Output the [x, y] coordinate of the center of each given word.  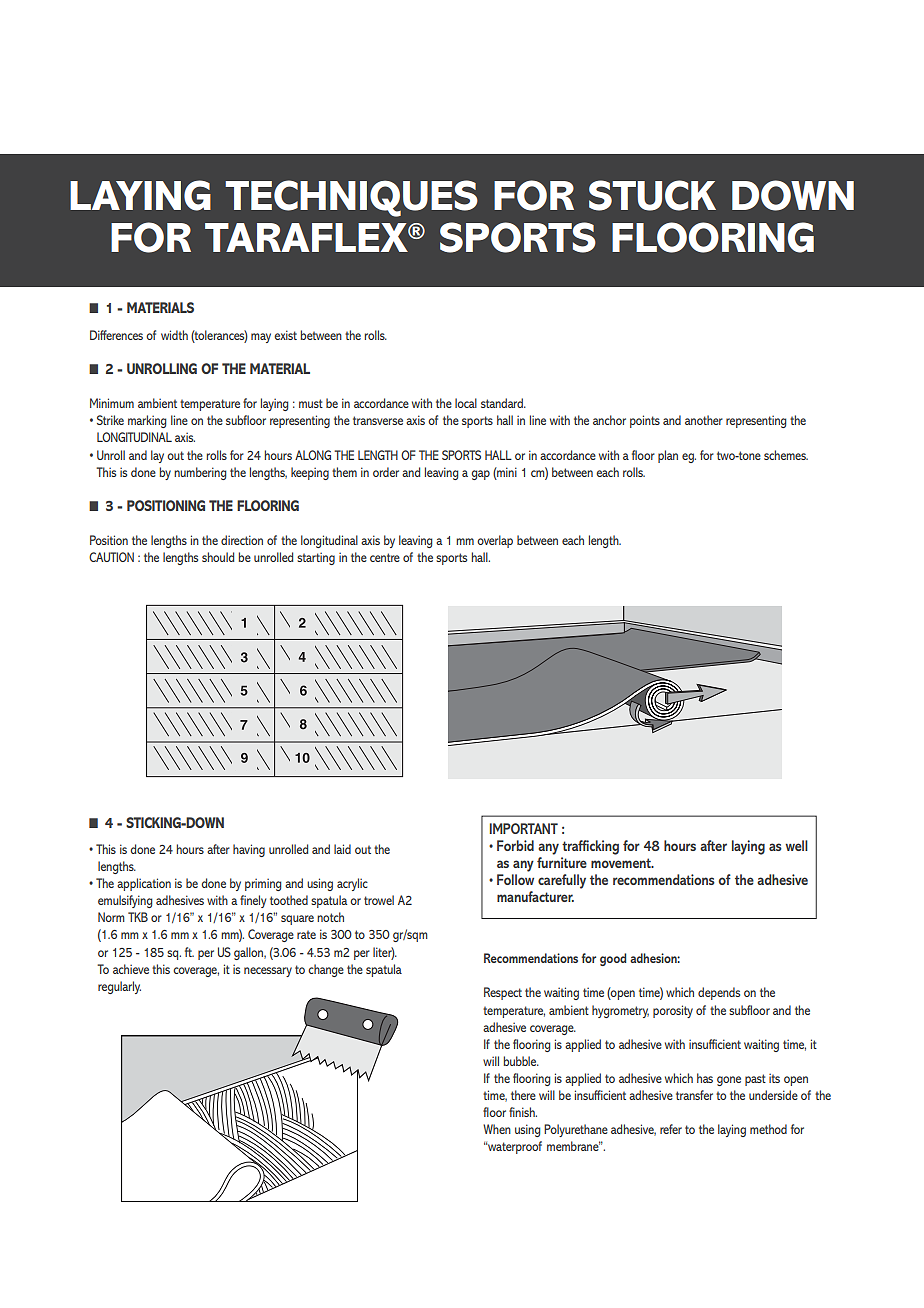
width [174, 335]
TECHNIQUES [351, 198]
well [796, 845]
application [144, 884]
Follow [515, 879]
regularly [119, 987]
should [218, 557]
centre [385, 557]
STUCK [652, 195]
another [704, 420]
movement [622, 863]
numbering [200, 473]
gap [481, 475]
